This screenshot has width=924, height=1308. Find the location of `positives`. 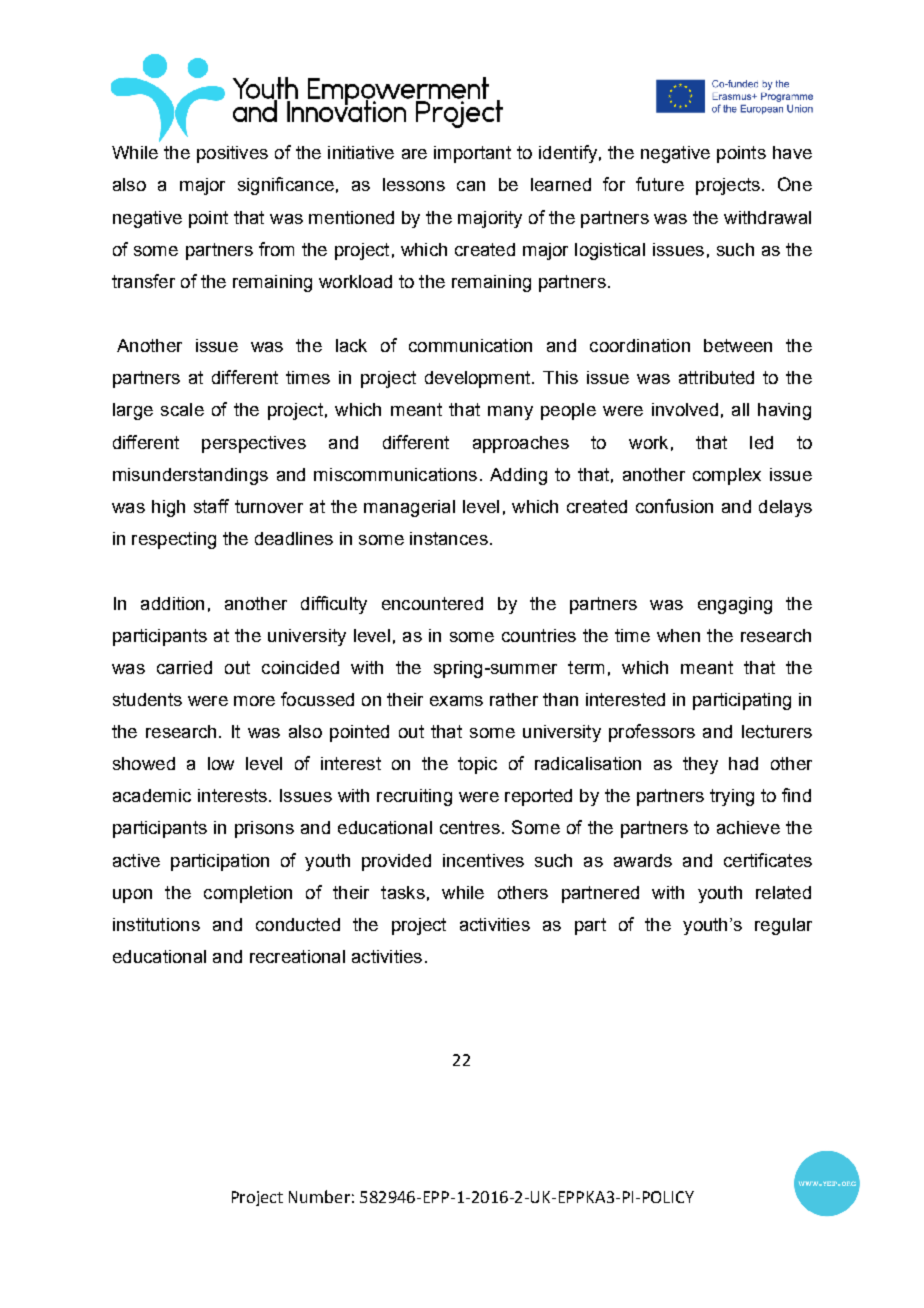

positives is located at coordinates (232, 154).
